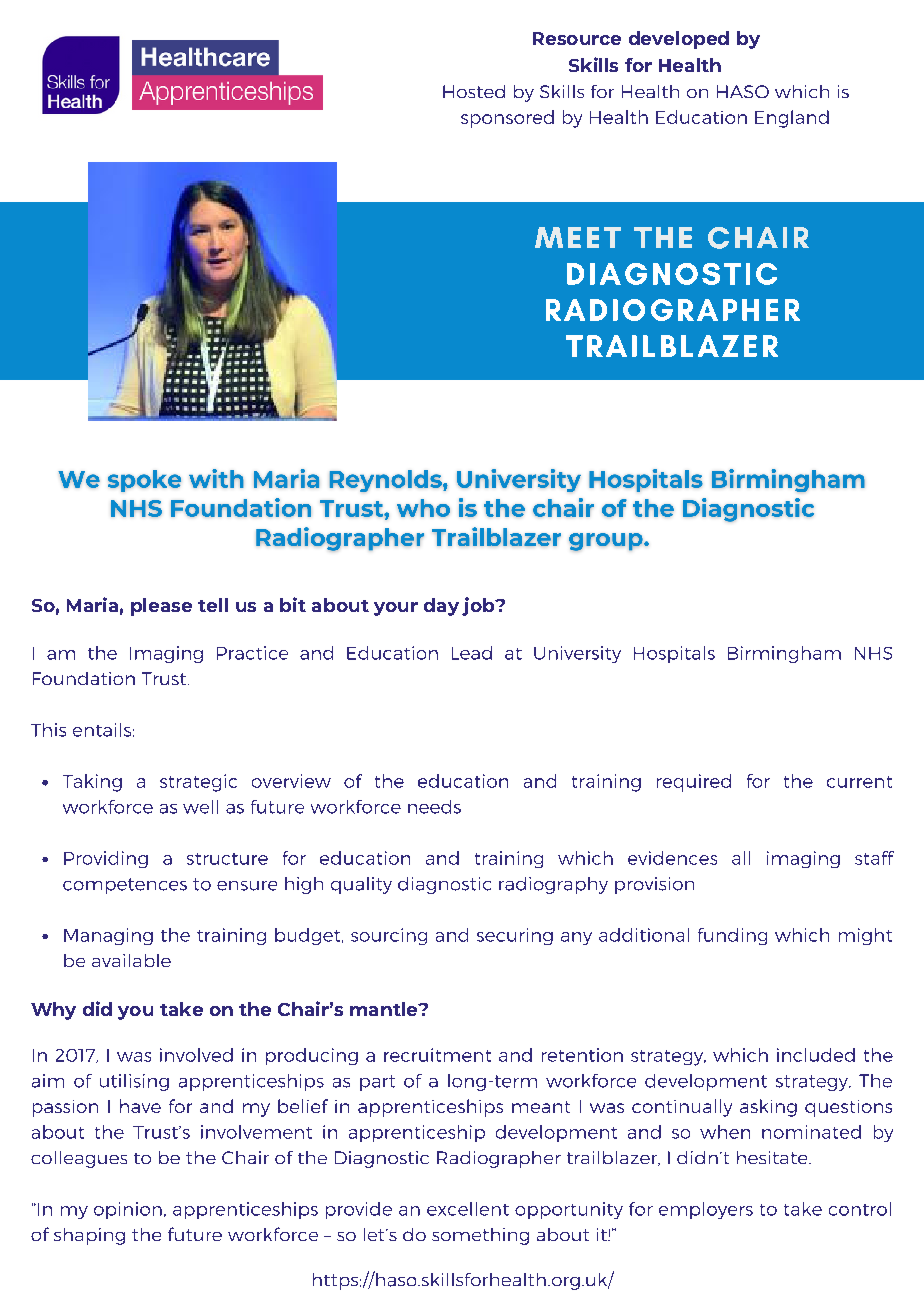  What do you see at coordinates (128, 1210) in the screenshot?
I see `opinion` at bounding box center [128, 1210].
